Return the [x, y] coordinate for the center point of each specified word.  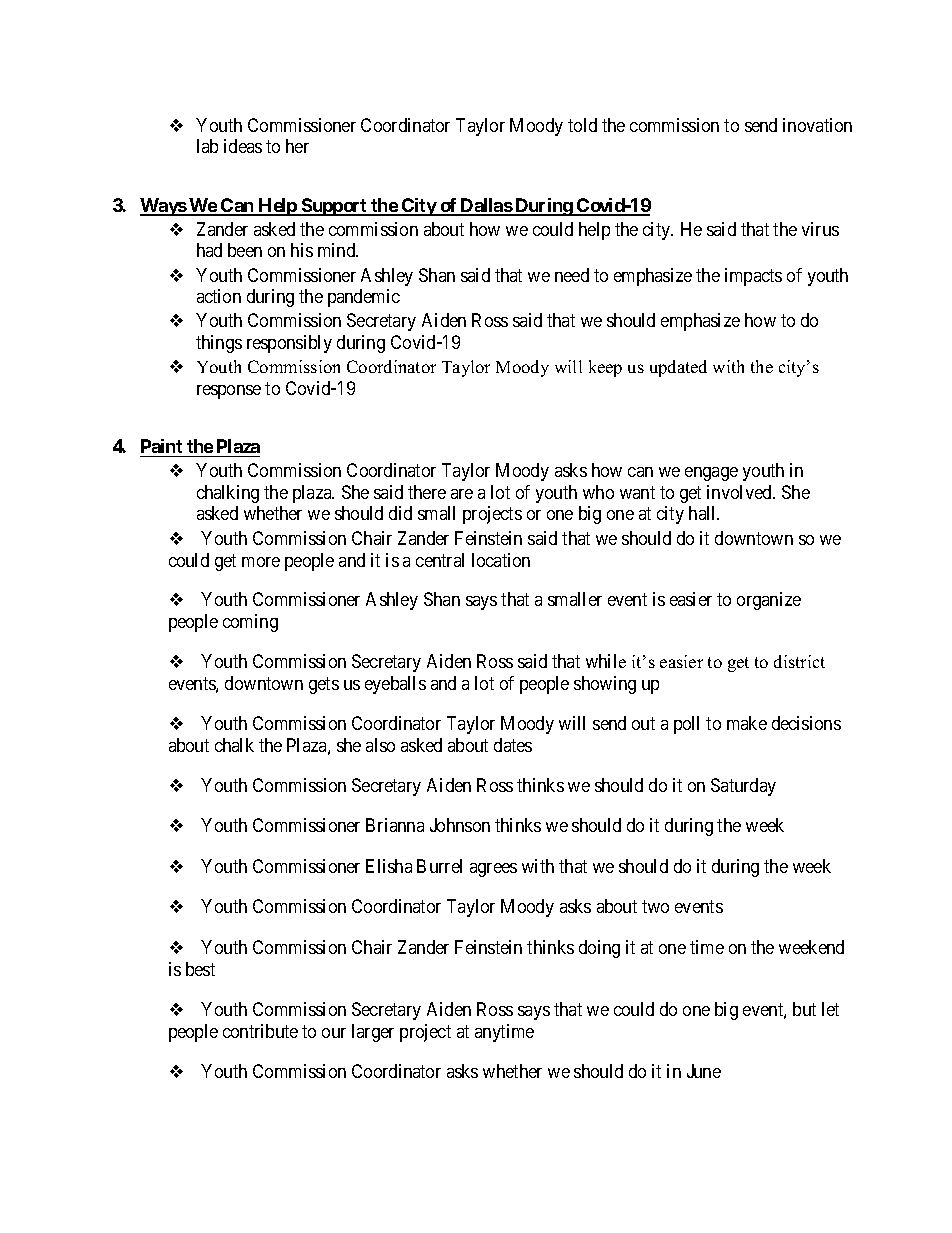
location [501, 560]
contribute [260, 1031]
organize [769, 601]
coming [250, 623]
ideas [243, 146]
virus [820, 229]
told [582, 125]
